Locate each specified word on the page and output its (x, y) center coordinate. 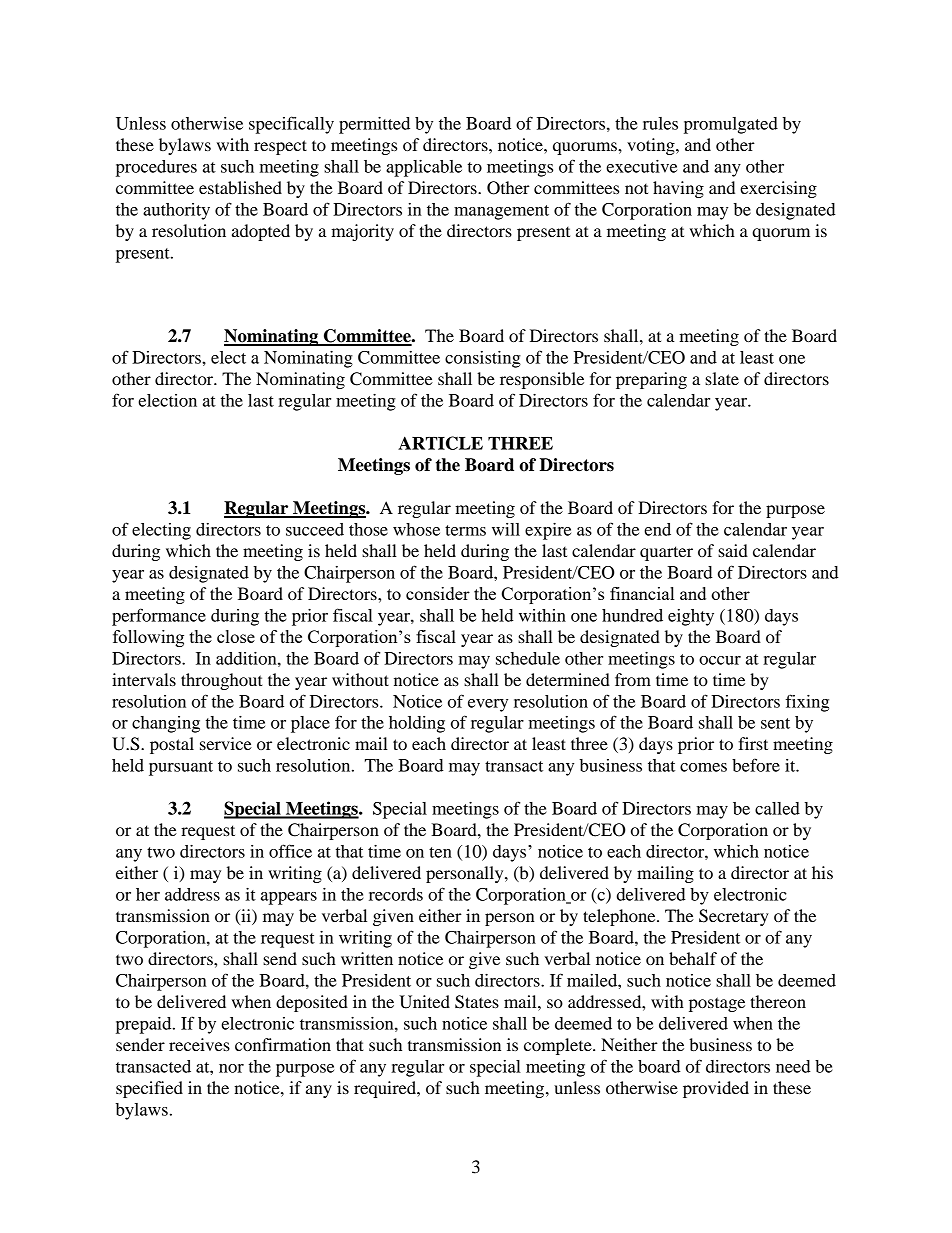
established (240, 187)
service (226, 743)
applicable (424, 168)
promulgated (731, 125)
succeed (315, 529)
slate (722, 378)
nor (231, 1068)
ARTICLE (440, 443)
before (756, 765)
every (488, 705)
